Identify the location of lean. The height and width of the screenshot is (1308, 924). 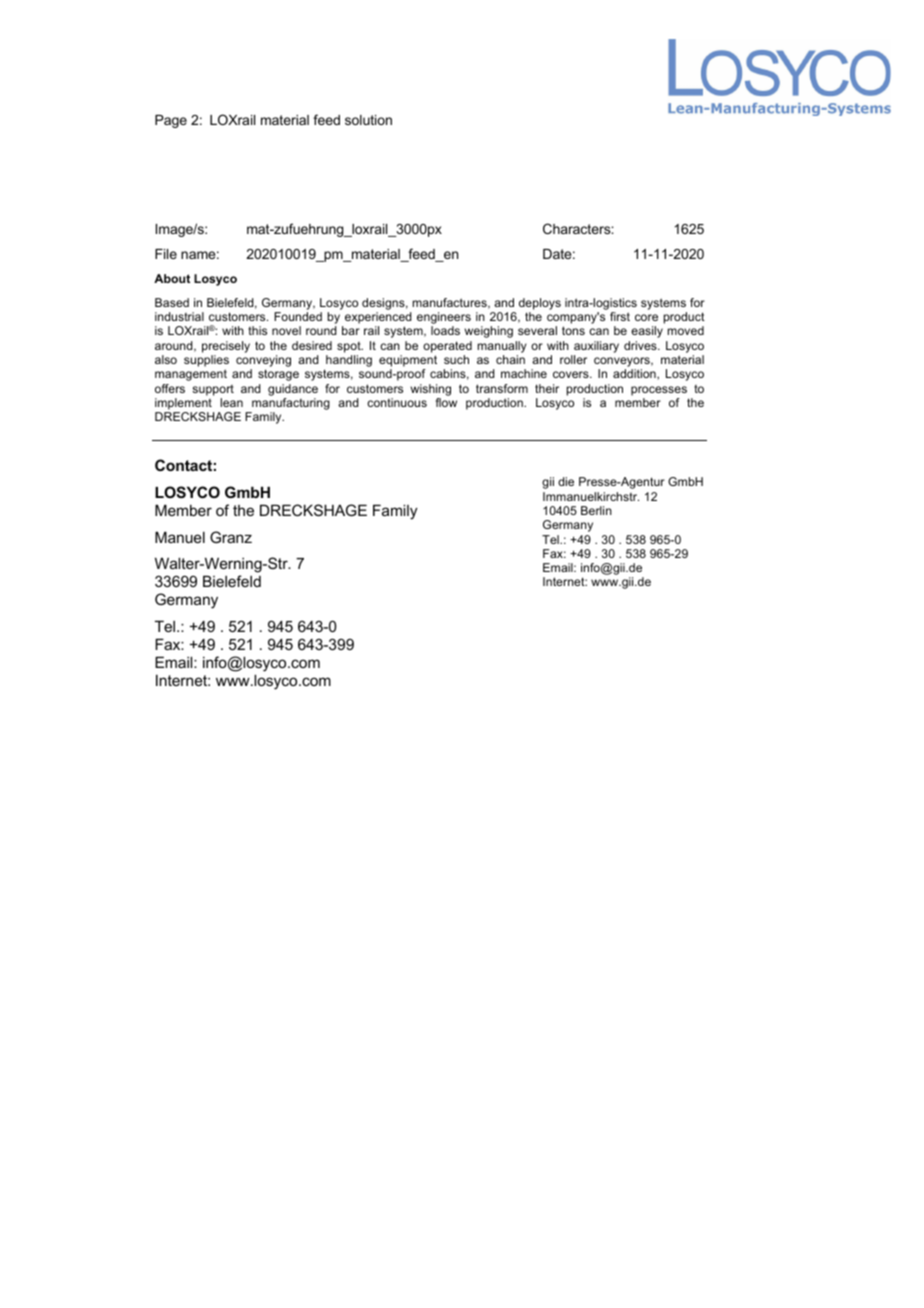
(231, 402).
